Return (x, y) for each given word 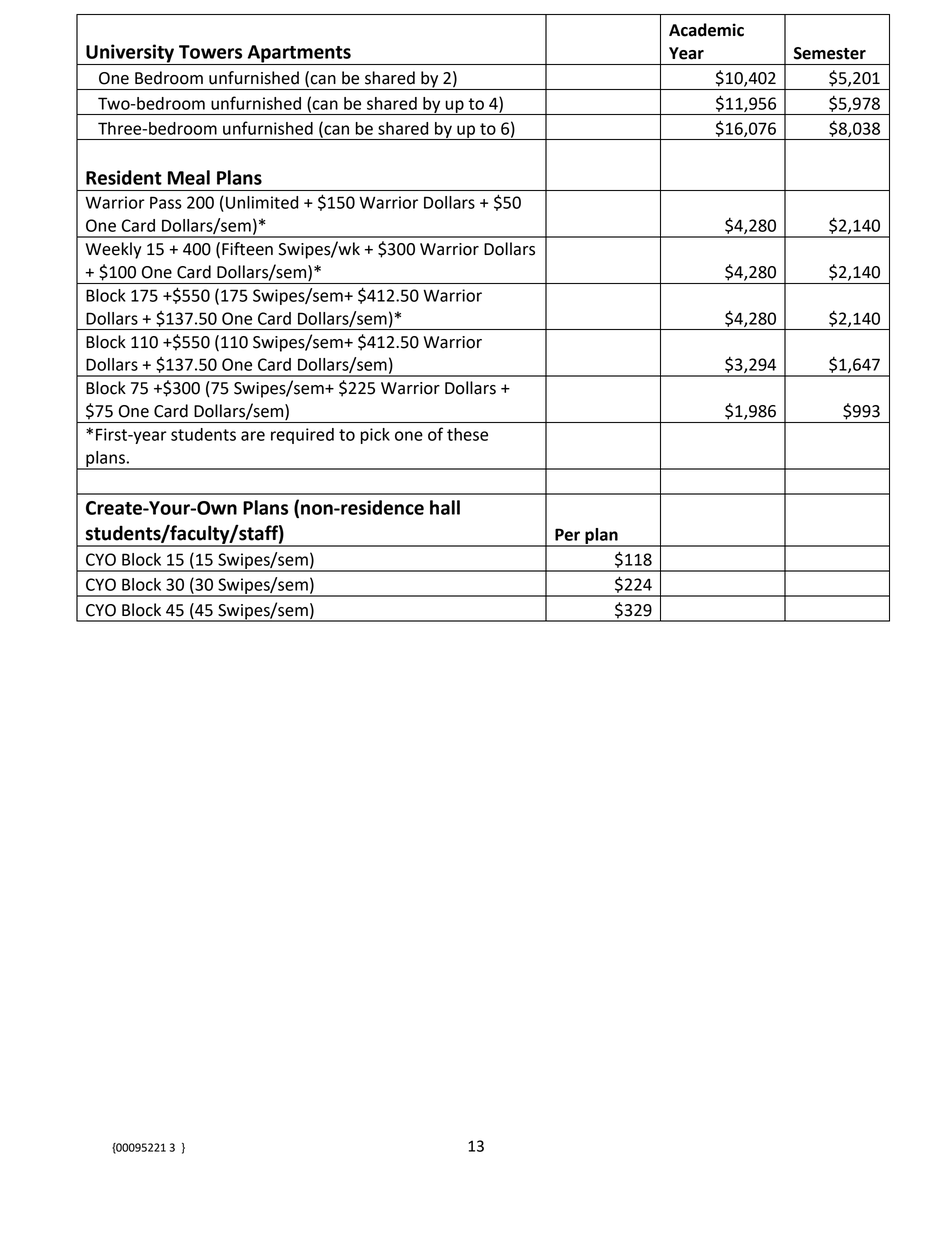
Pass (166, 202)
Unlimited (262, 202)
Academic (706, 30)
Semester (830, 53)
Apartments (299, 55)
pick (375, 436)
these (467, 434)
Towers (210, 52)
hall (445, 507)
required (302, 436)
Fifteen (247, 249)
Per (567, 534)
